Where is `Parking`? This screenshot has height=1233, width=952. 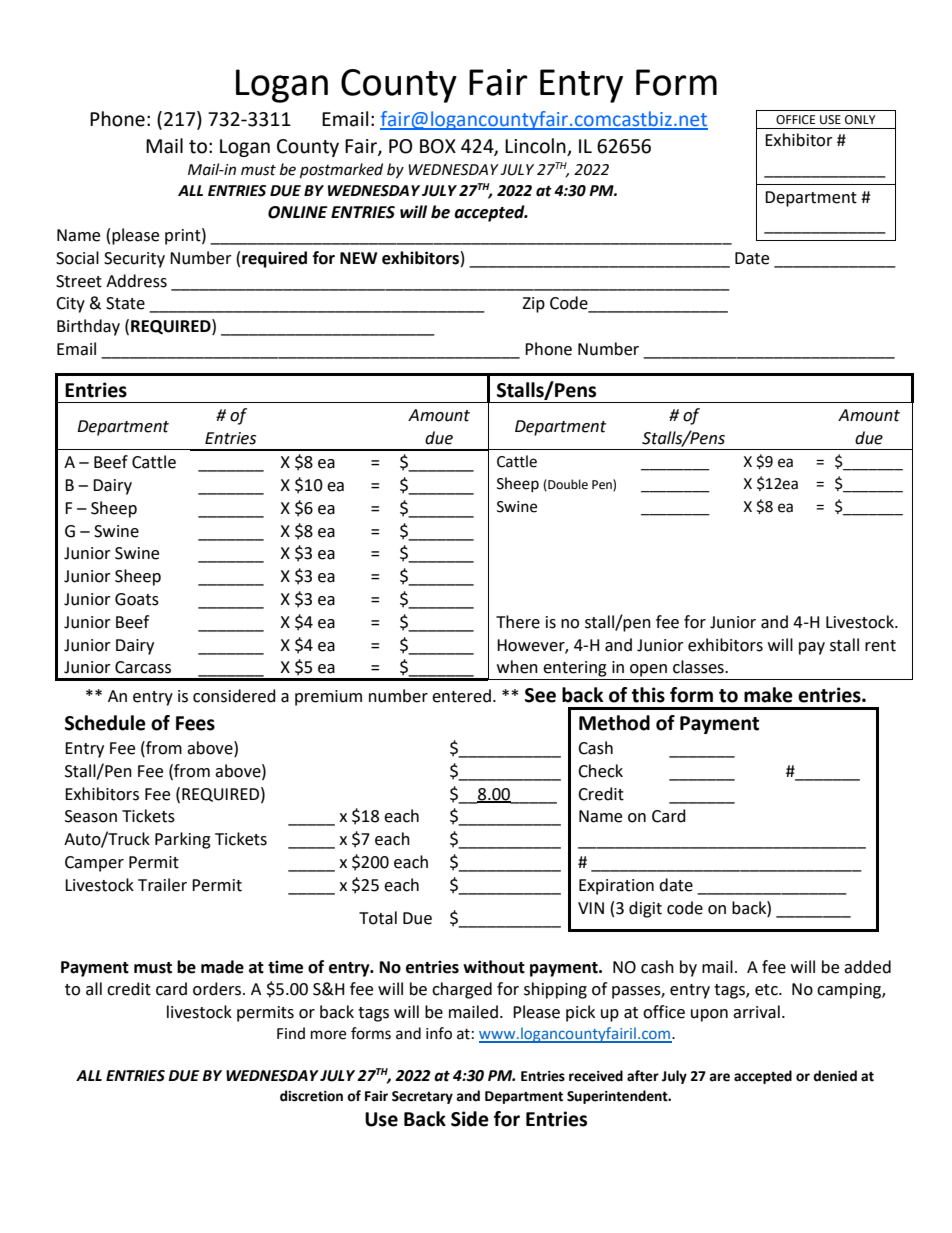 Parking is located at coordinates (183, 840).
